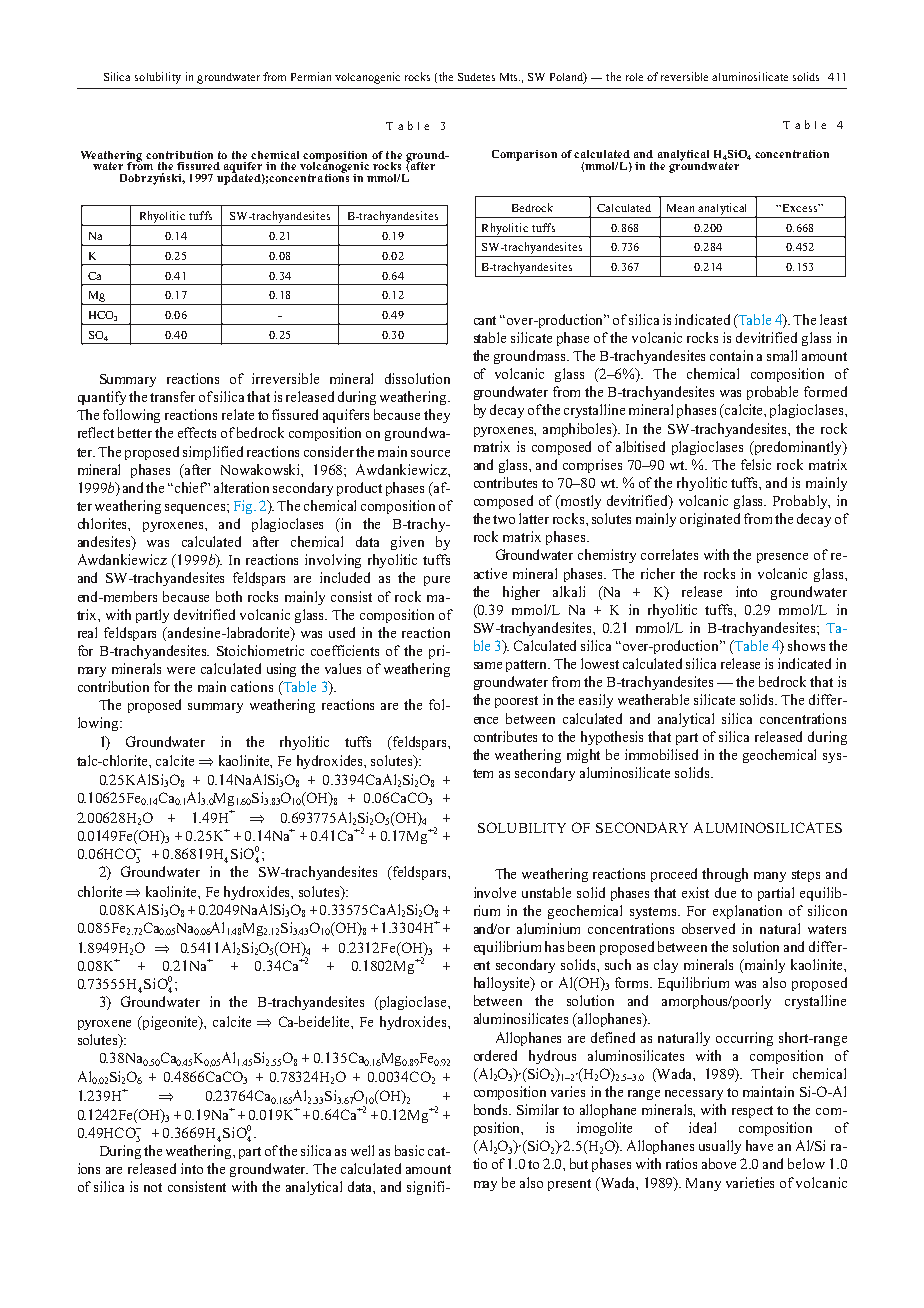  I want to click on were, so click(181, 670).
